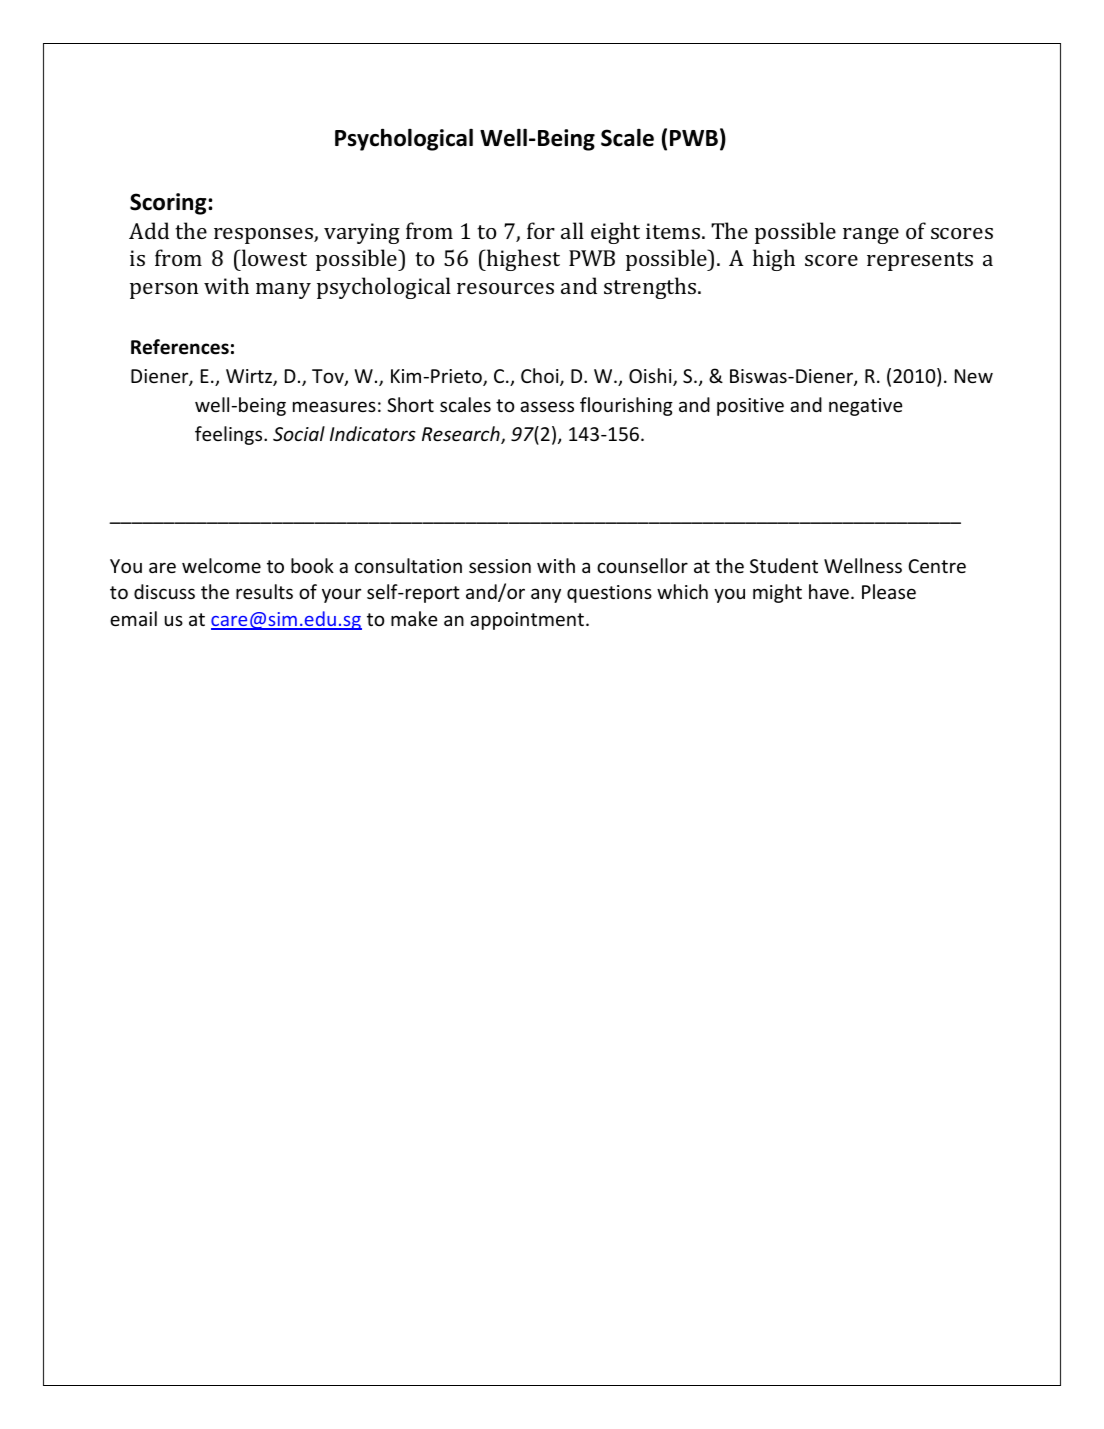  Describe the element at coordinates (505, 288) in the document. I see `resources` at that location.
